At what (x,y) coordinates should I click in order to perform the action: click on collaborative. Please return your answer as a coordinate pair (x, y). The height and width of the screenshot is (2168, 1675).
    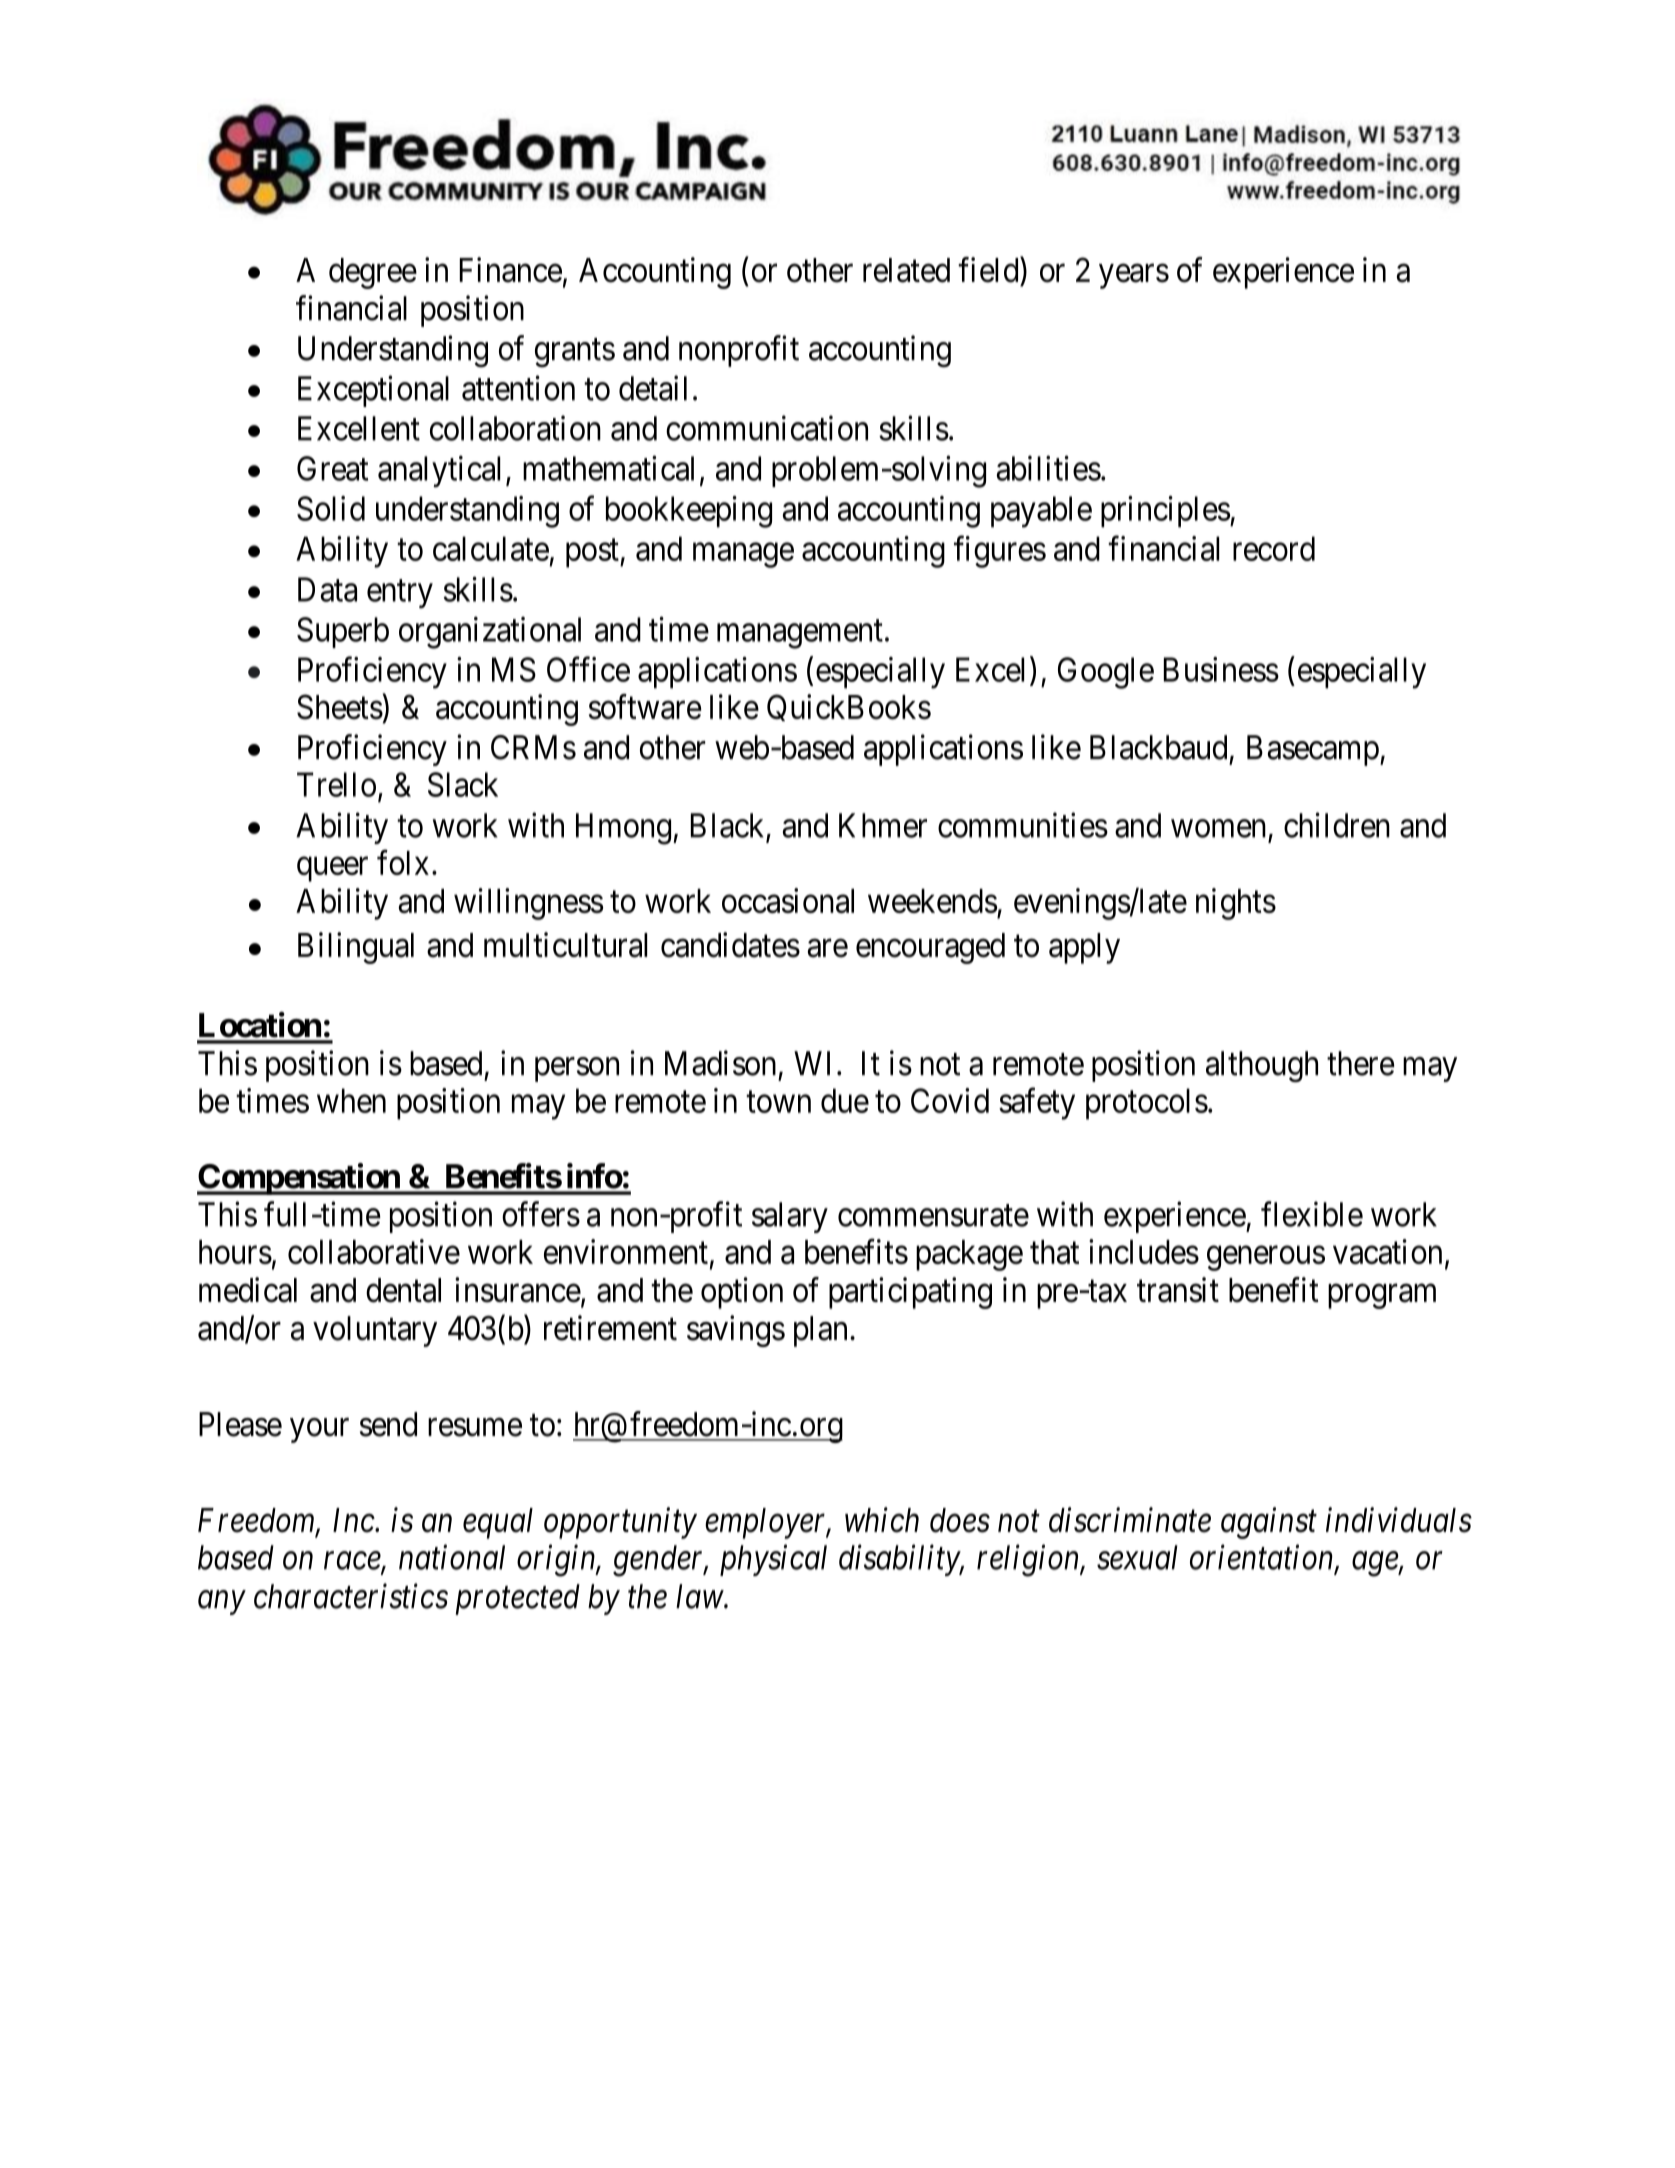
    Looking at the image, I should click on (374, 1251).
